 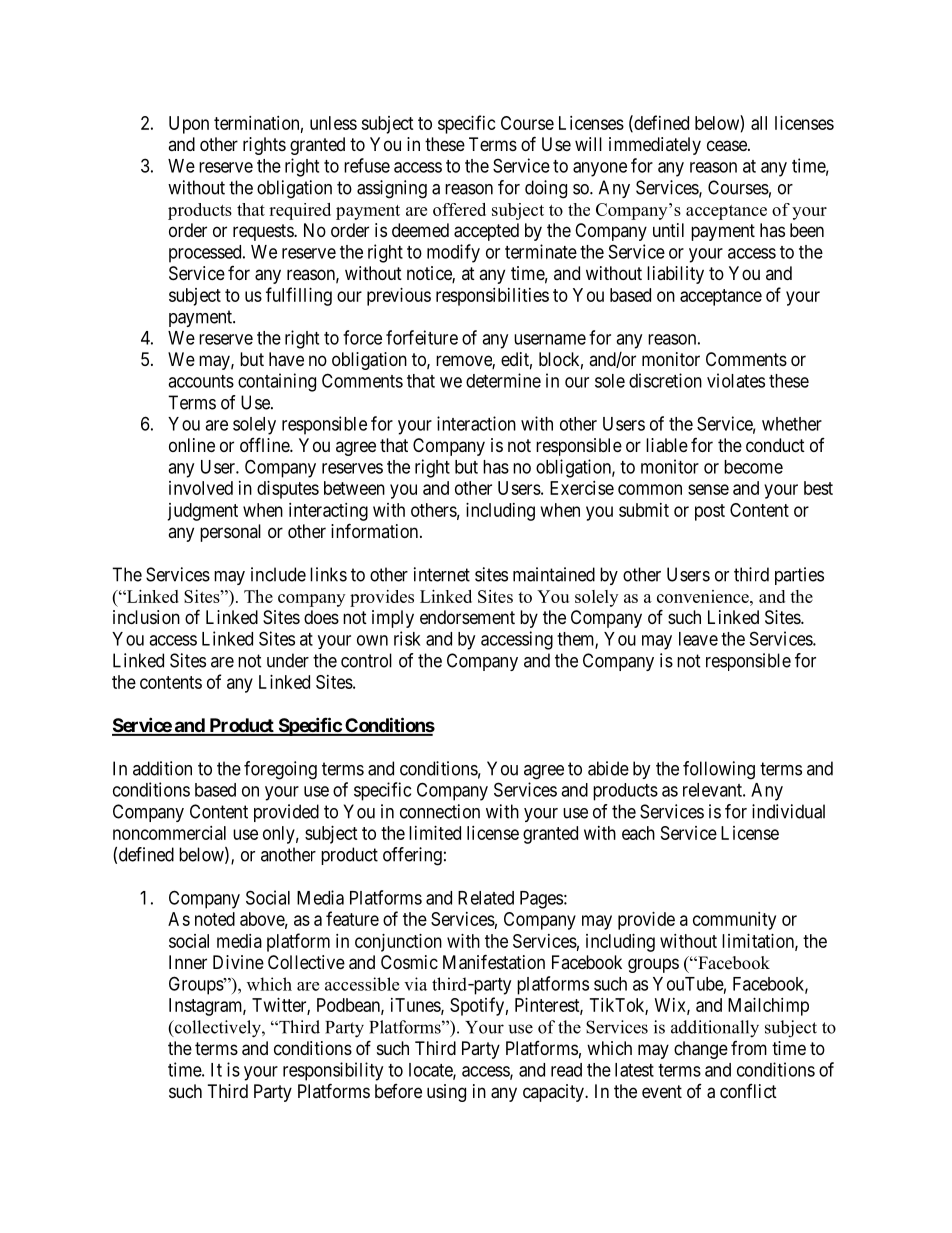 I want to click on convenience, so click(x=704, y=596).
